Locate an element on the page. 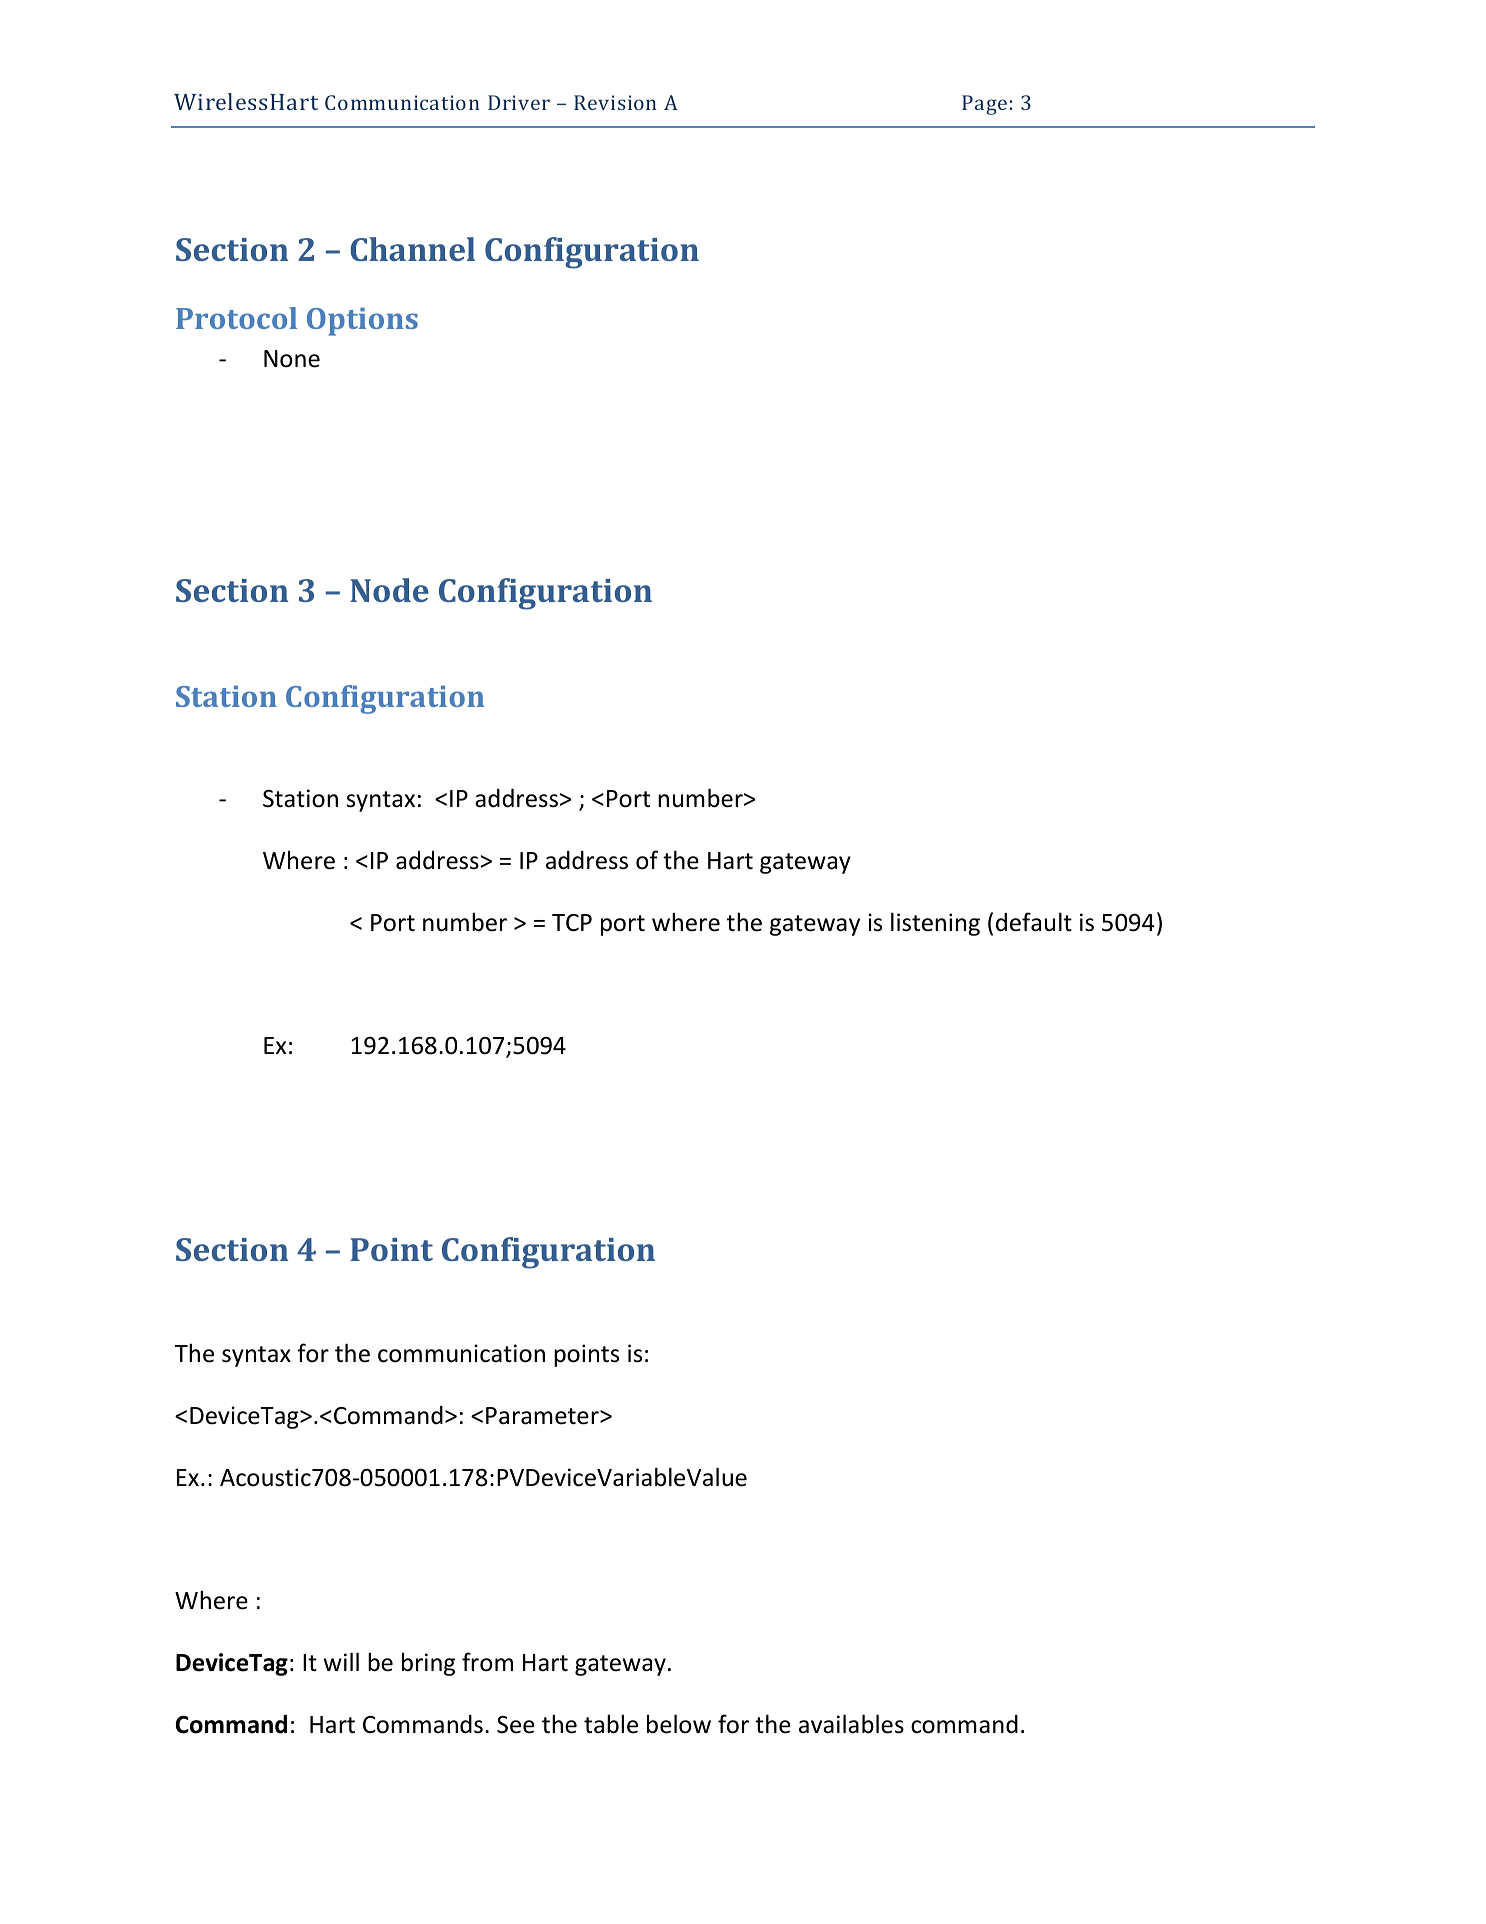  will is located at coordinates (341, 1661).
